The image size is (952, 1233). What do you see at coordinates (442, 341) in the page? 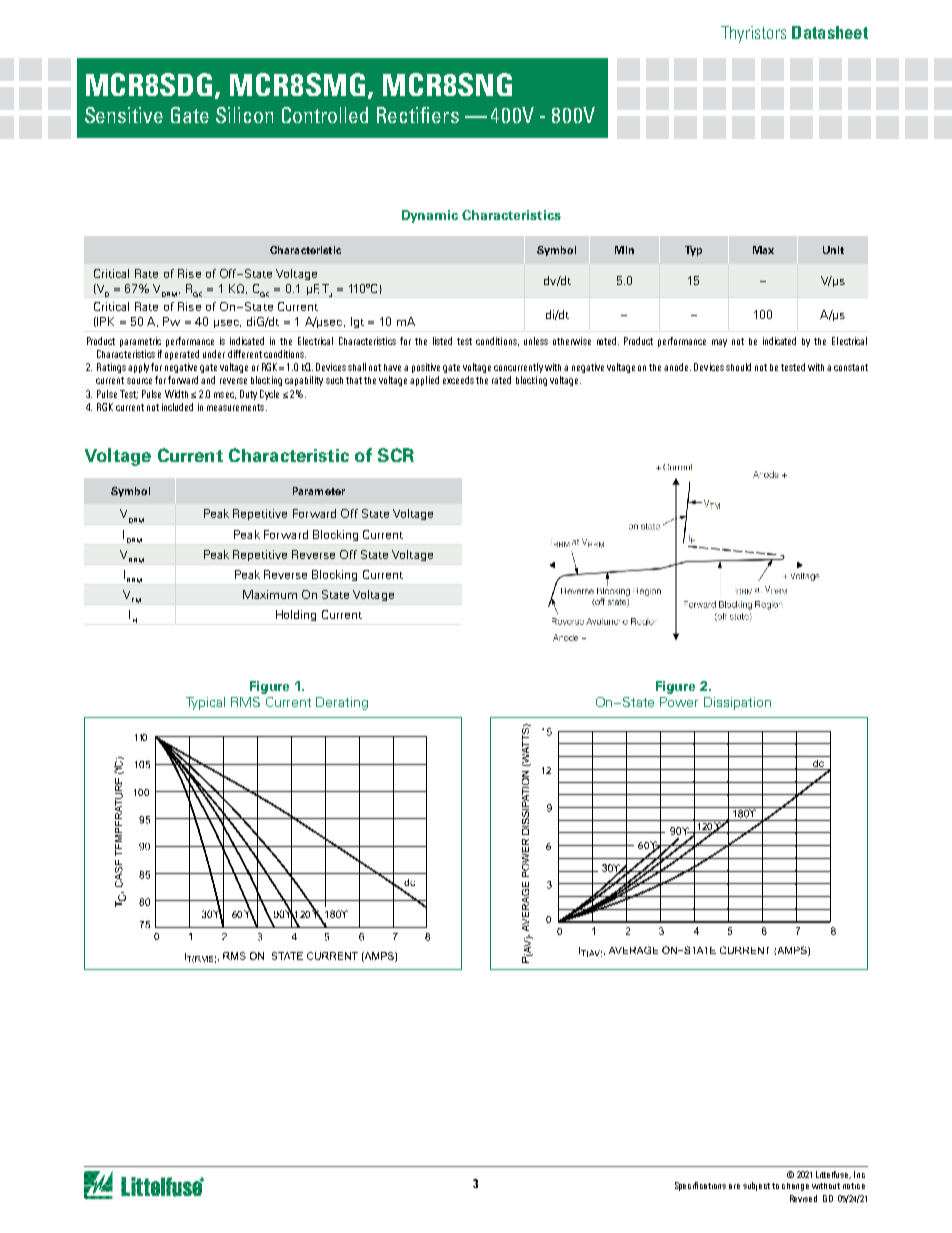
I see `listed` at bounding box center [442, 341].
